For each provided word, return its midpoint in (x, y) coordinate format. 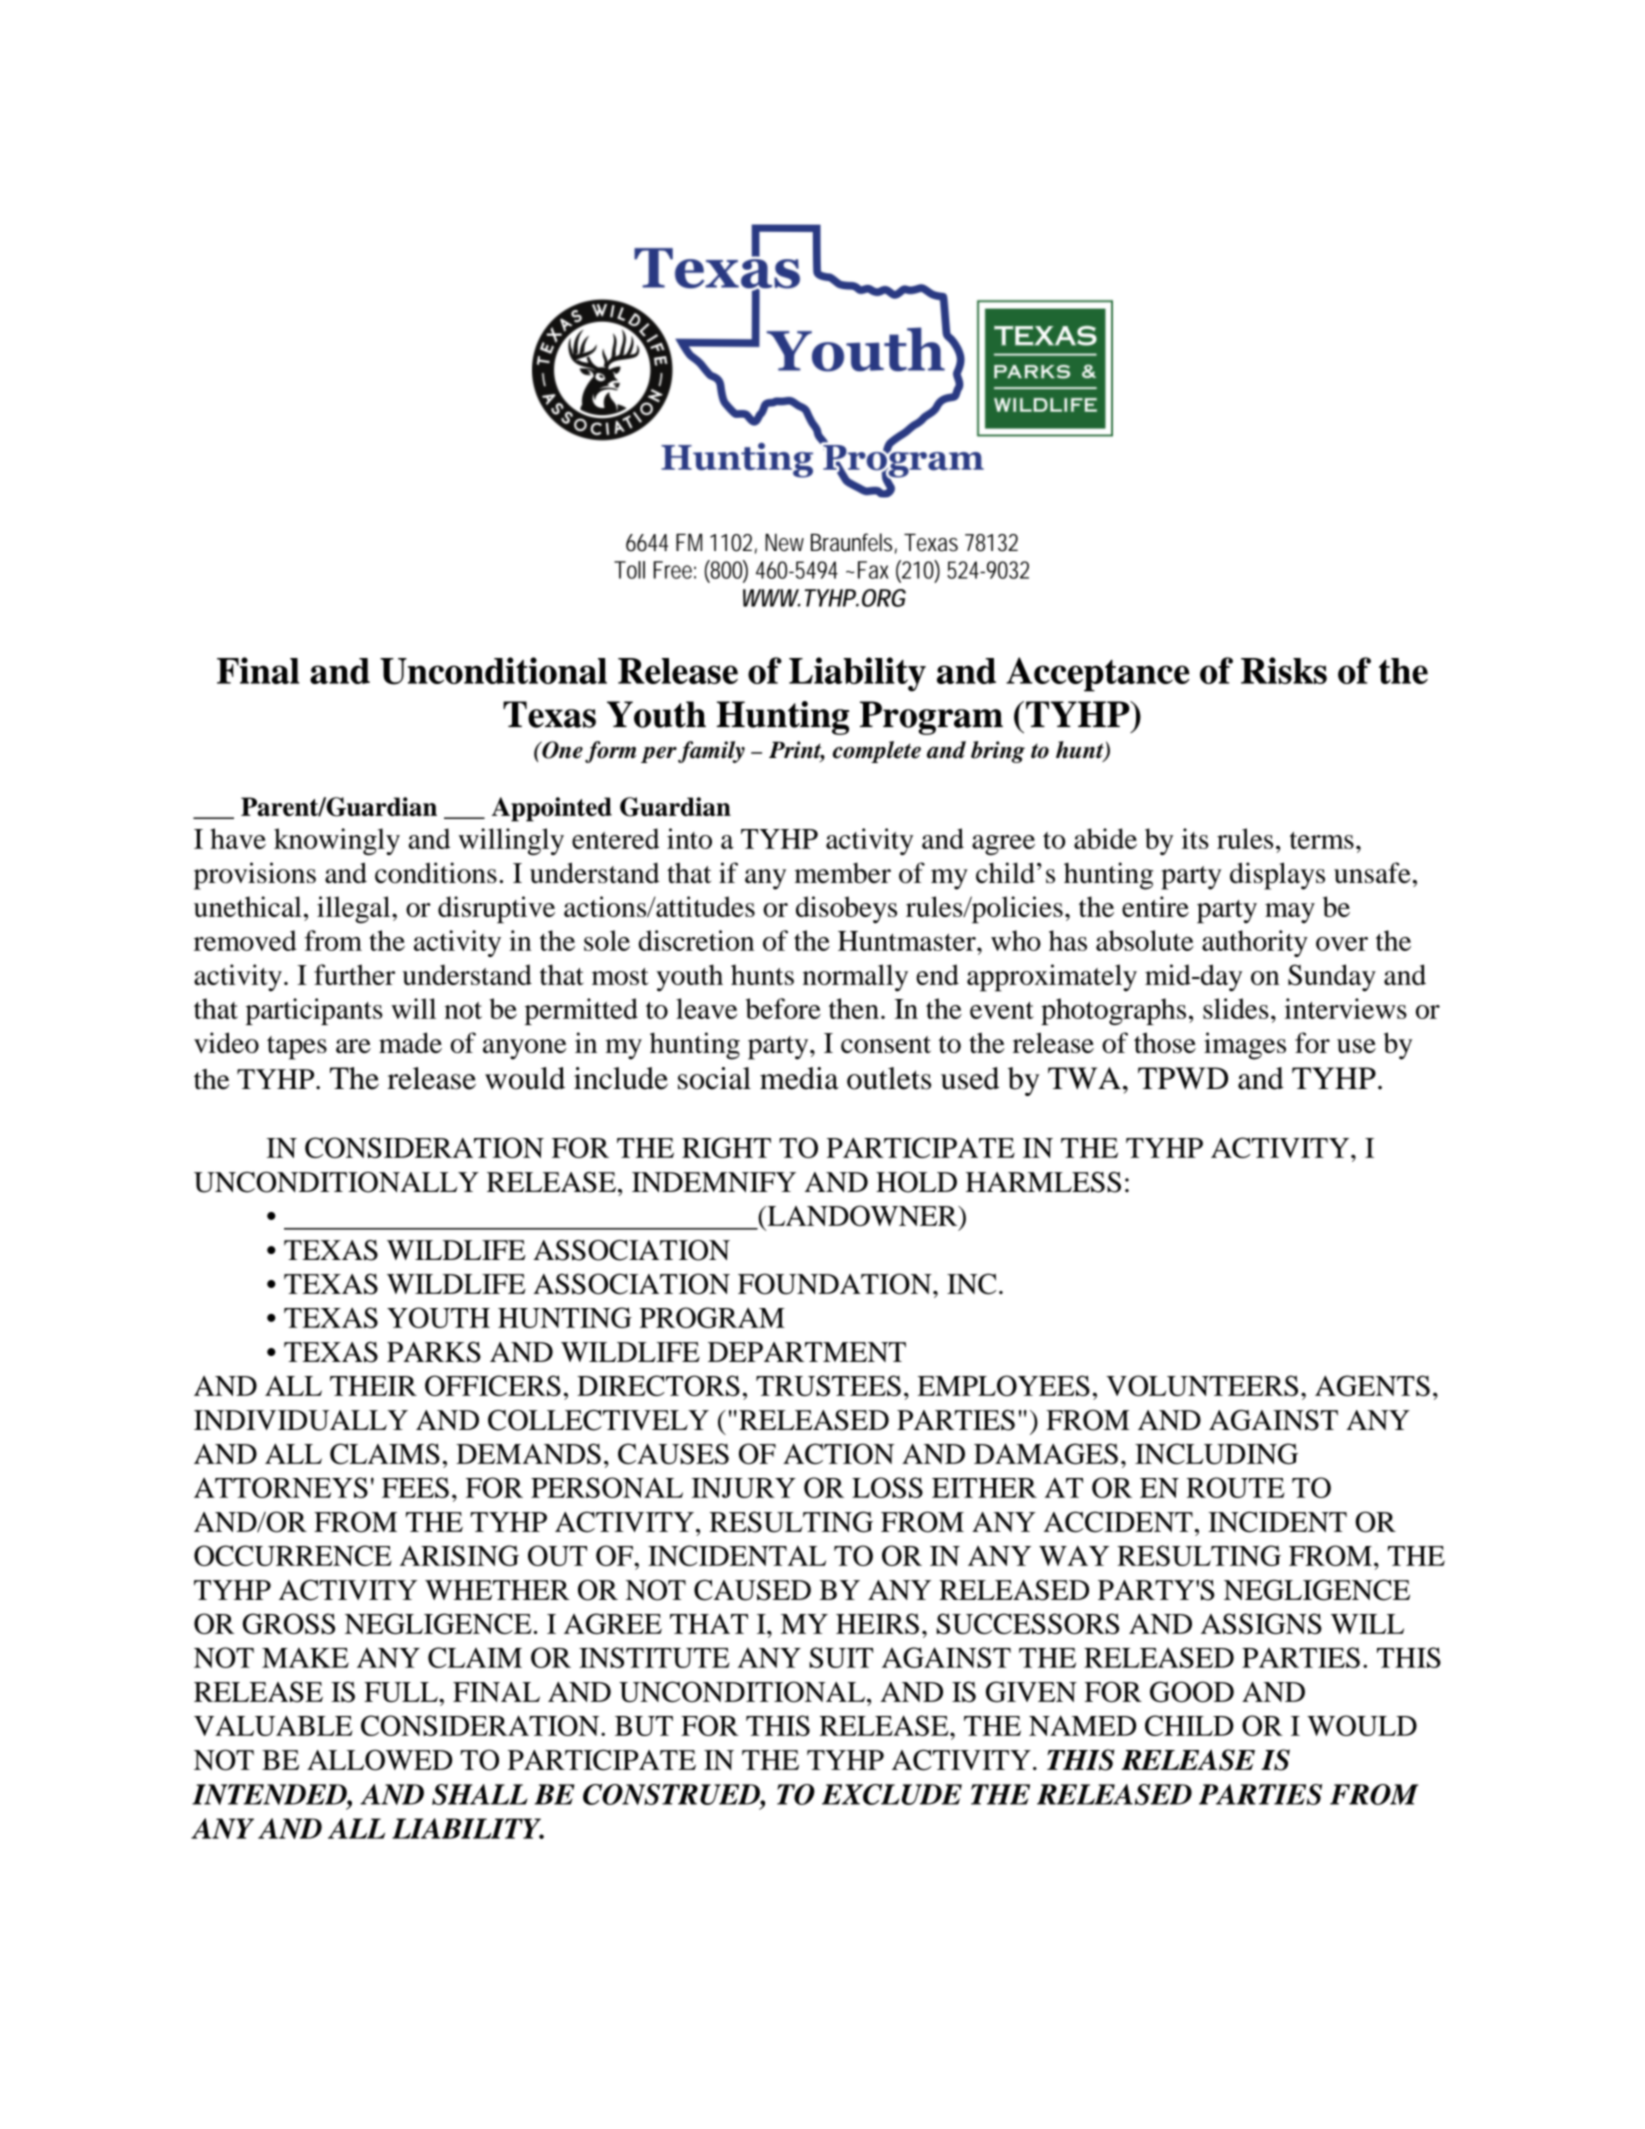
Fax (873, 570)
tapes (297, 1048)
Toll (629, 570)
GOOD (1192, 1691)
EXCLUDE (892, 1794)
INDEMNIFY (714, 1182)
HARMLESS (1043, 1182)
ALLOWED (379, 1760)
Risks (1284, 670)
